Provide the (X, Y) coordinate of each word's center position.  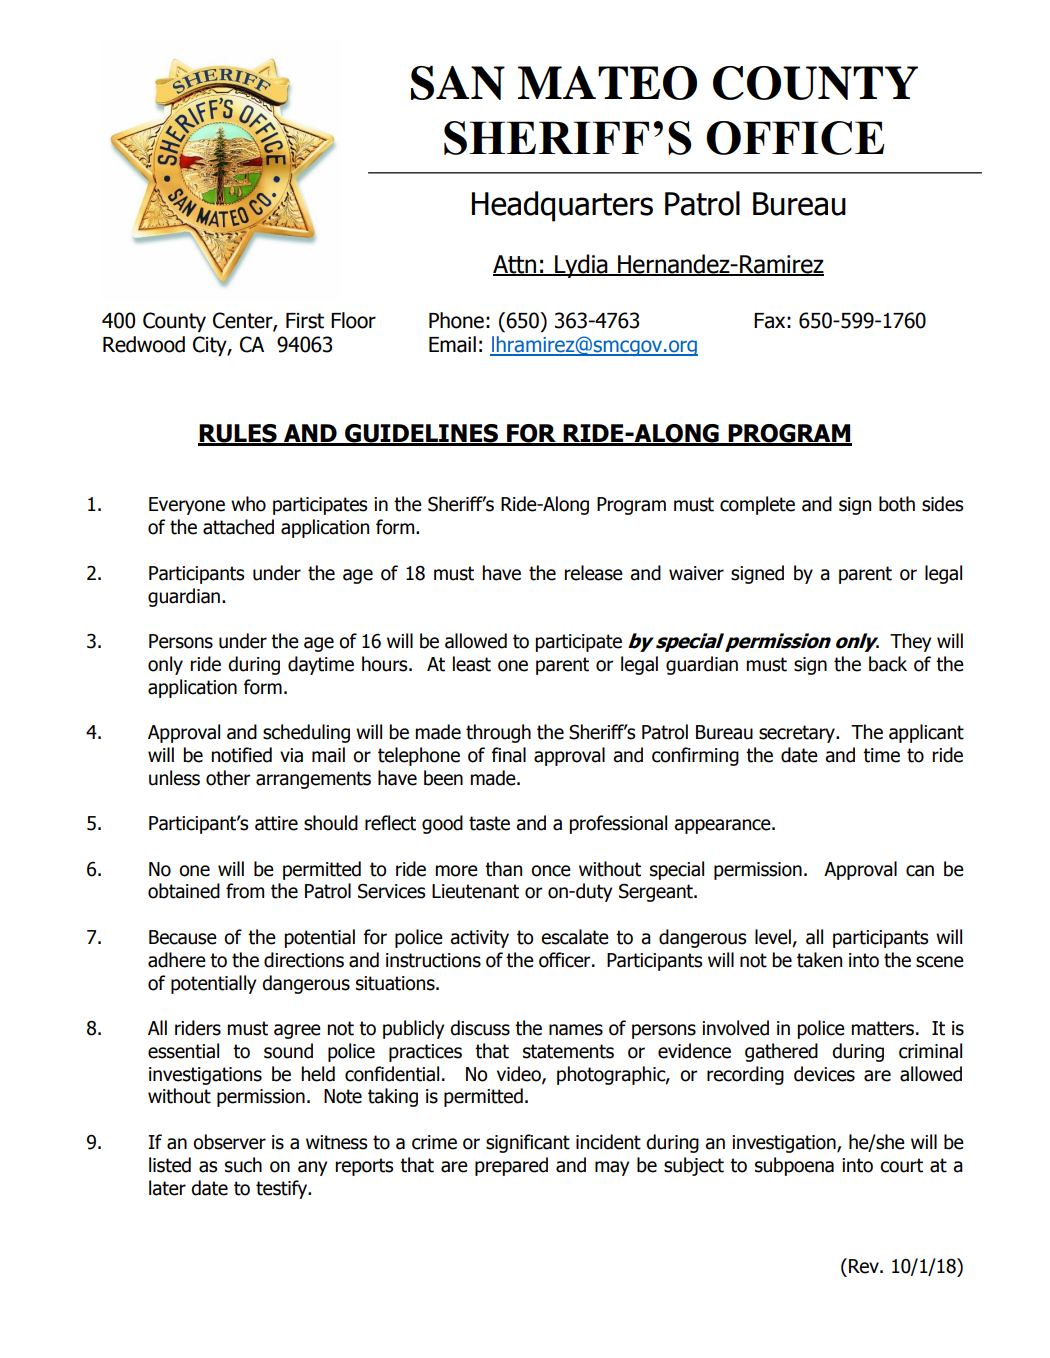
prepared (511, 1166)
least (472, 664)
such (243, 1165)
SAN (458, 82)
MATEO (607, 83)
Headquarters (562, 206)
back (888, 664)
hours (386, 664)
